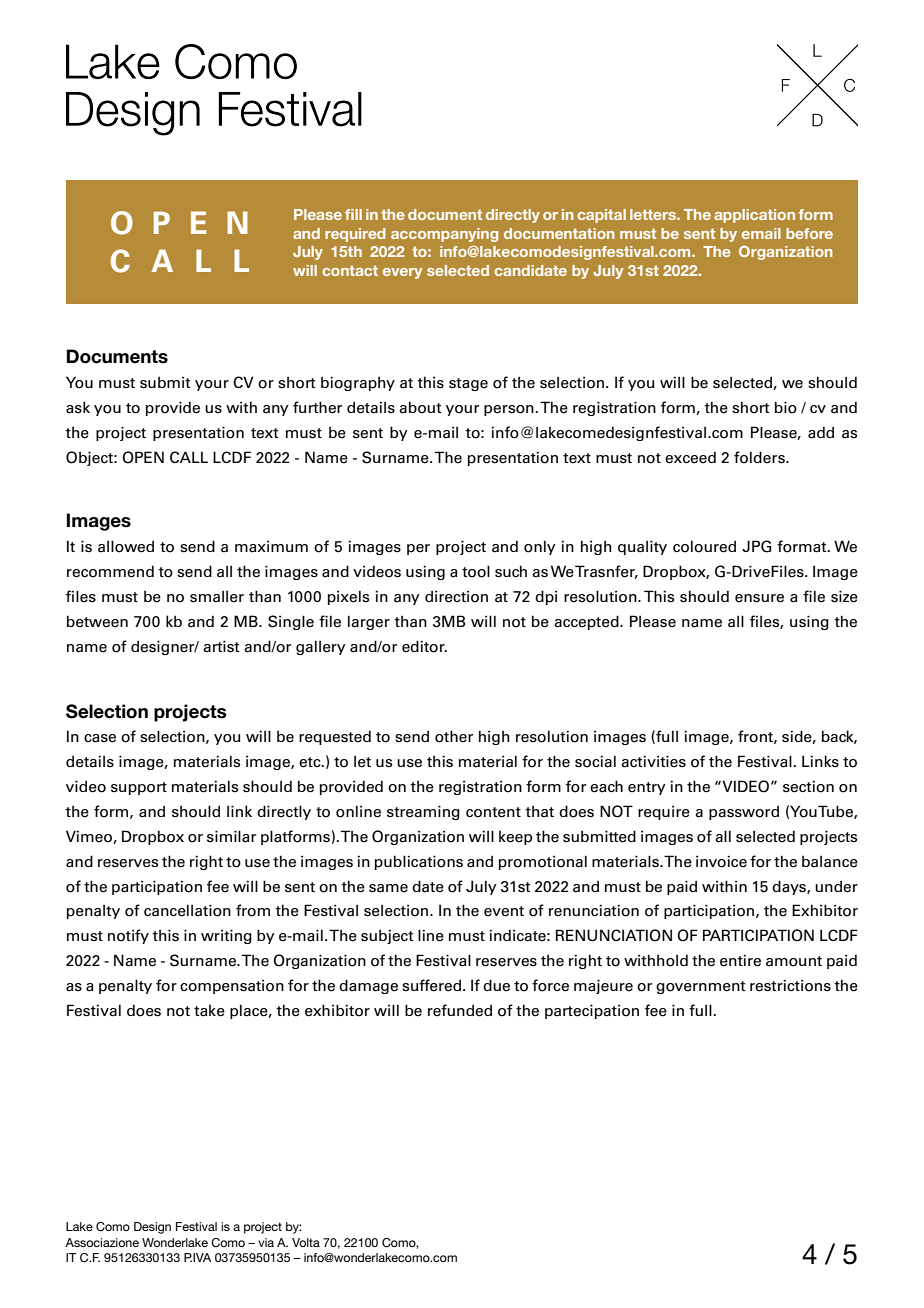 The height and width of the page is (1308, 924). I want to click on contact, so click(350, 270).
